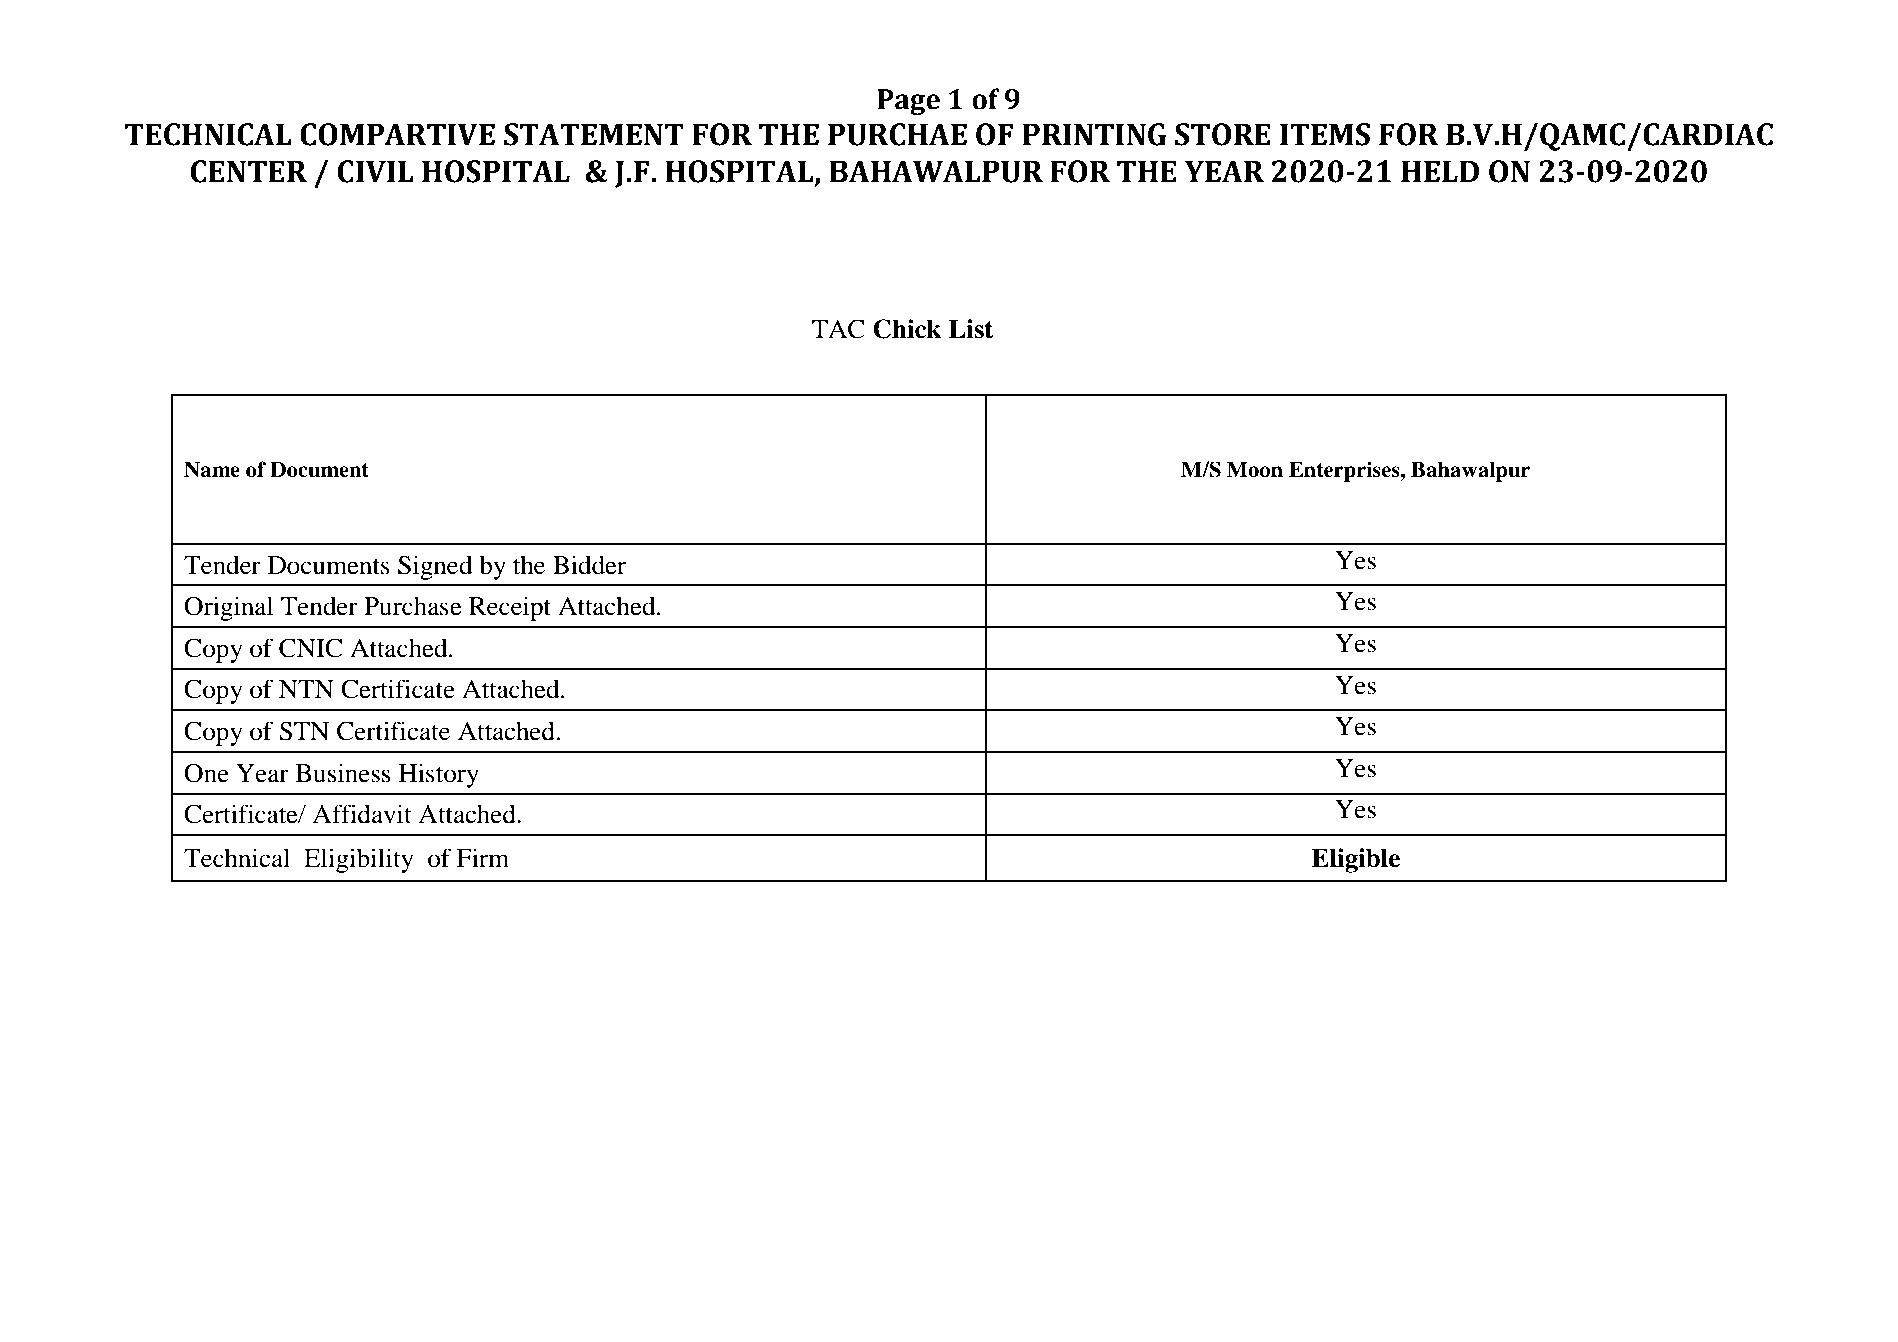  Describe the element at coordinates (483, 857) in the screenshot. I see `Firm` at that location.
